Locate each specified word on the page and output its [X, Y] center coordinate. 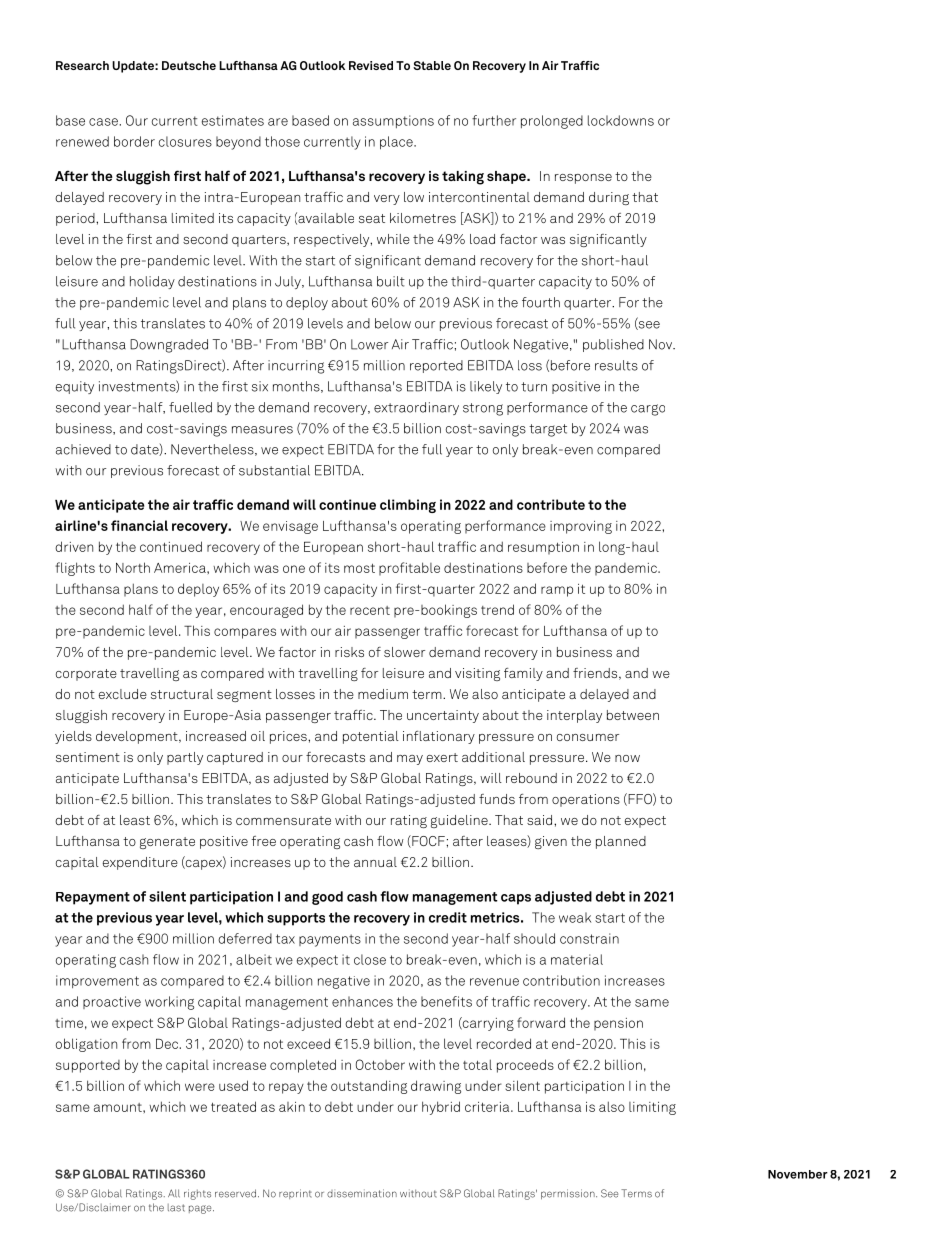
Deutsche [189, 65]
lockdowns [621, 120]
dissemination [362, 1193]
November [798, 1174]
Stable [432, 65]
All [174, 1193]
